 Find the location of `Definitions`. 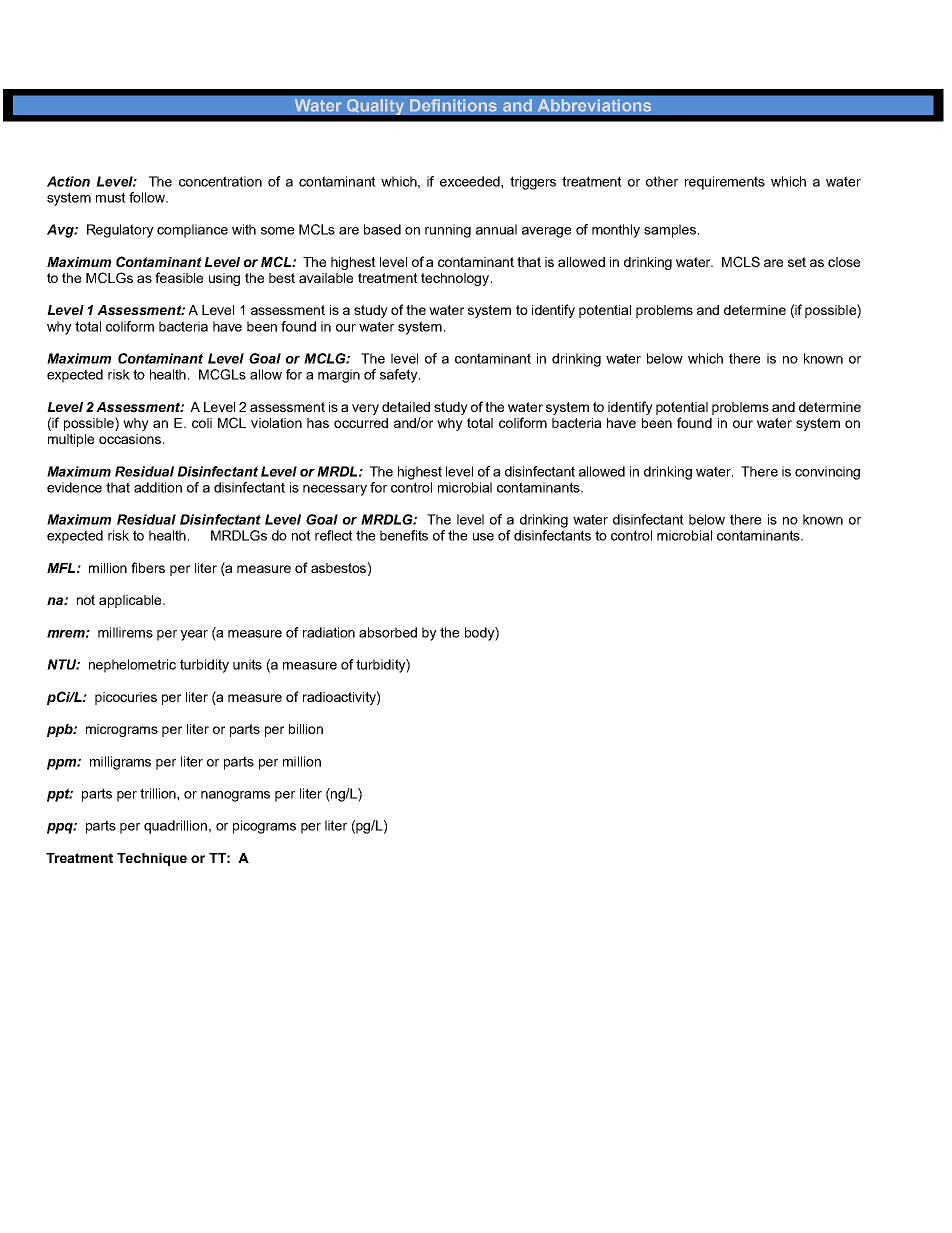

Definitions is located at coordinates (453, 105).
